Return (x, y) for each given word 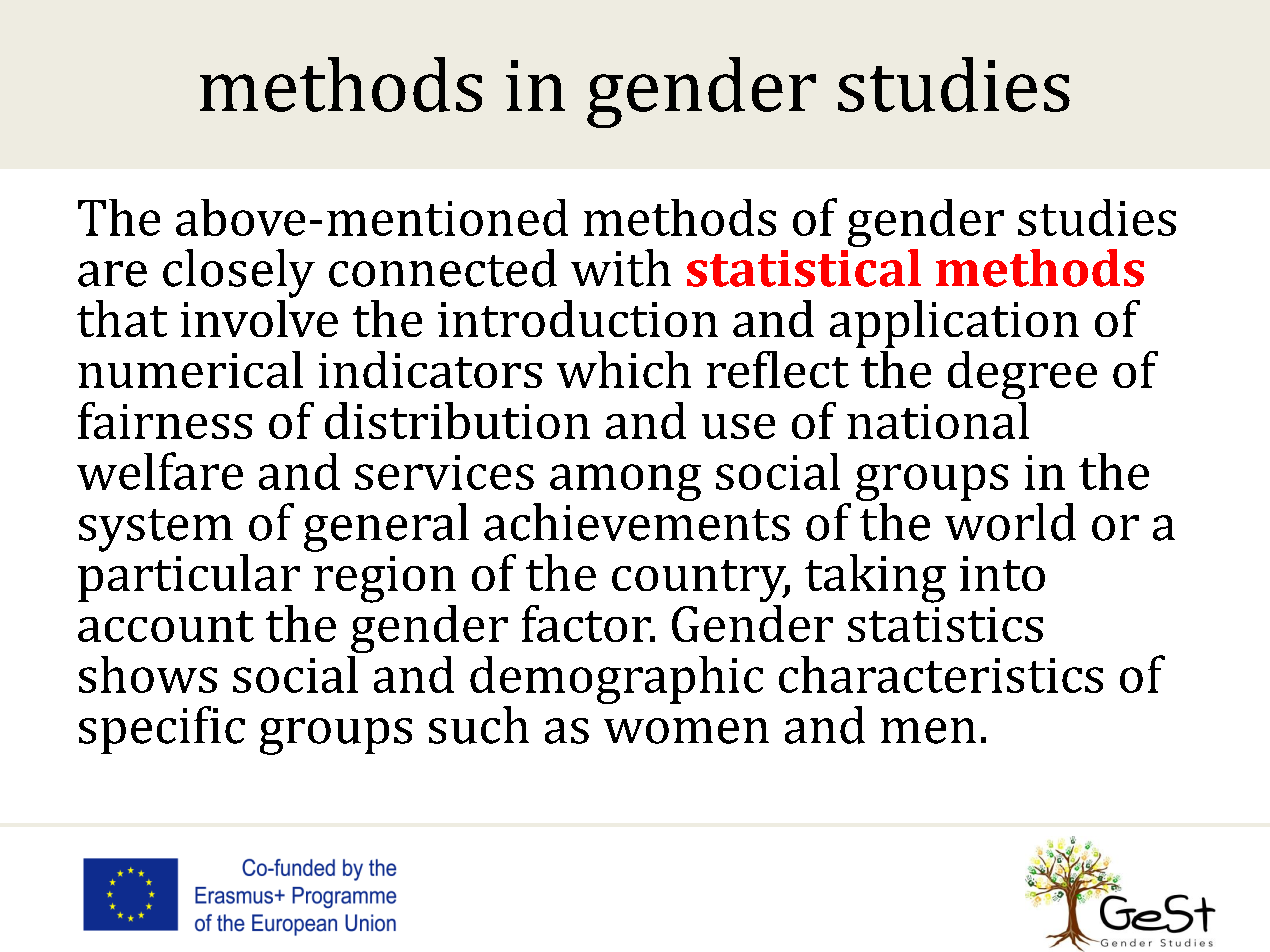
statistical (804, 268)
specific (162, 730)
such (479, 725)
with (621, 268)
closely (239, 273)
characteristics (941, 674)
